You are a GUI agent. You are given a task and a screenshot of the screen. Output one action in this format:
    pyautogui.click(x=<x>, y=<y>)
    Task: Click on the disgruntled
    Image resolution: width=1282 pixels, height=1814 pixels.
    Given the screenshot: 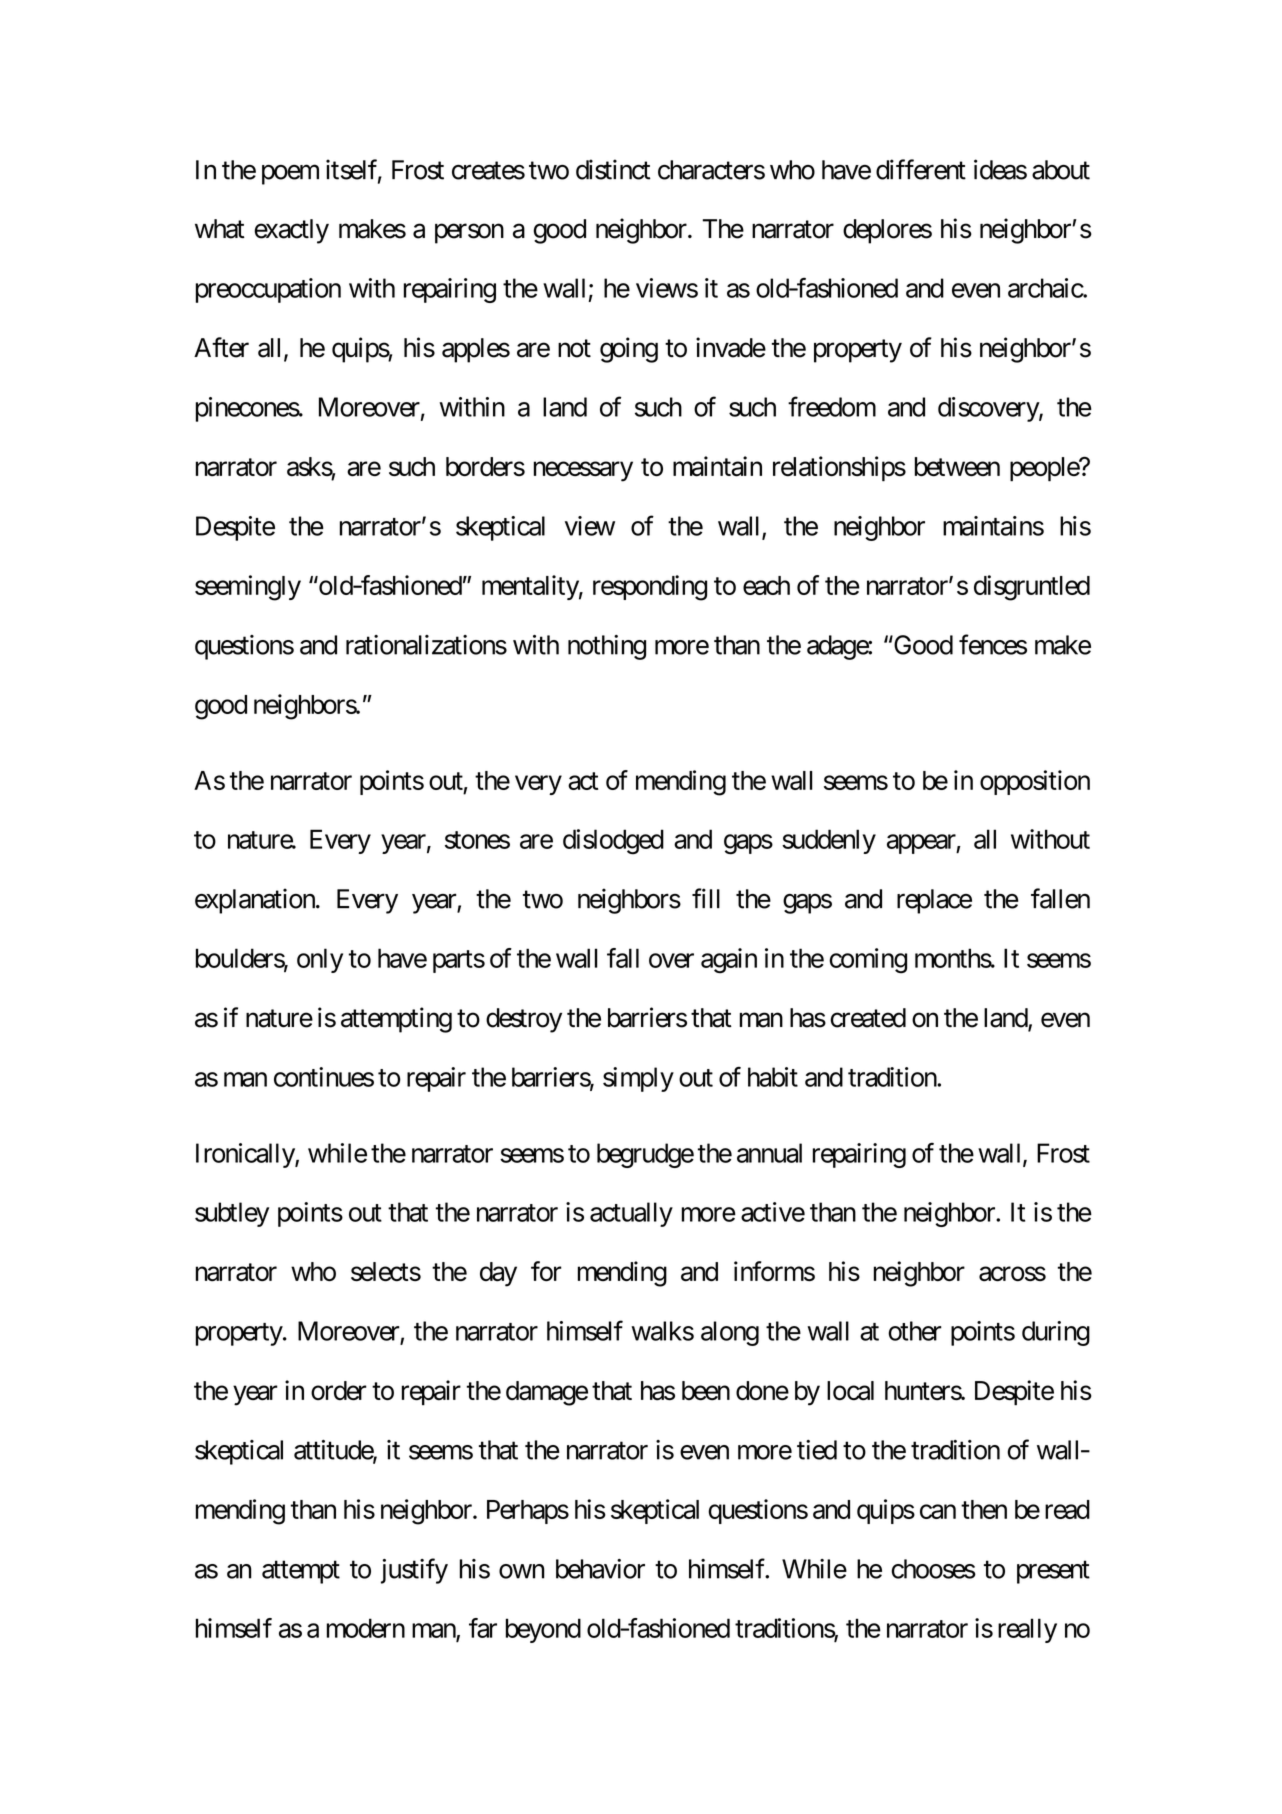 What is the action you would take?
    pyautogui.click(x=1032, y=588)
